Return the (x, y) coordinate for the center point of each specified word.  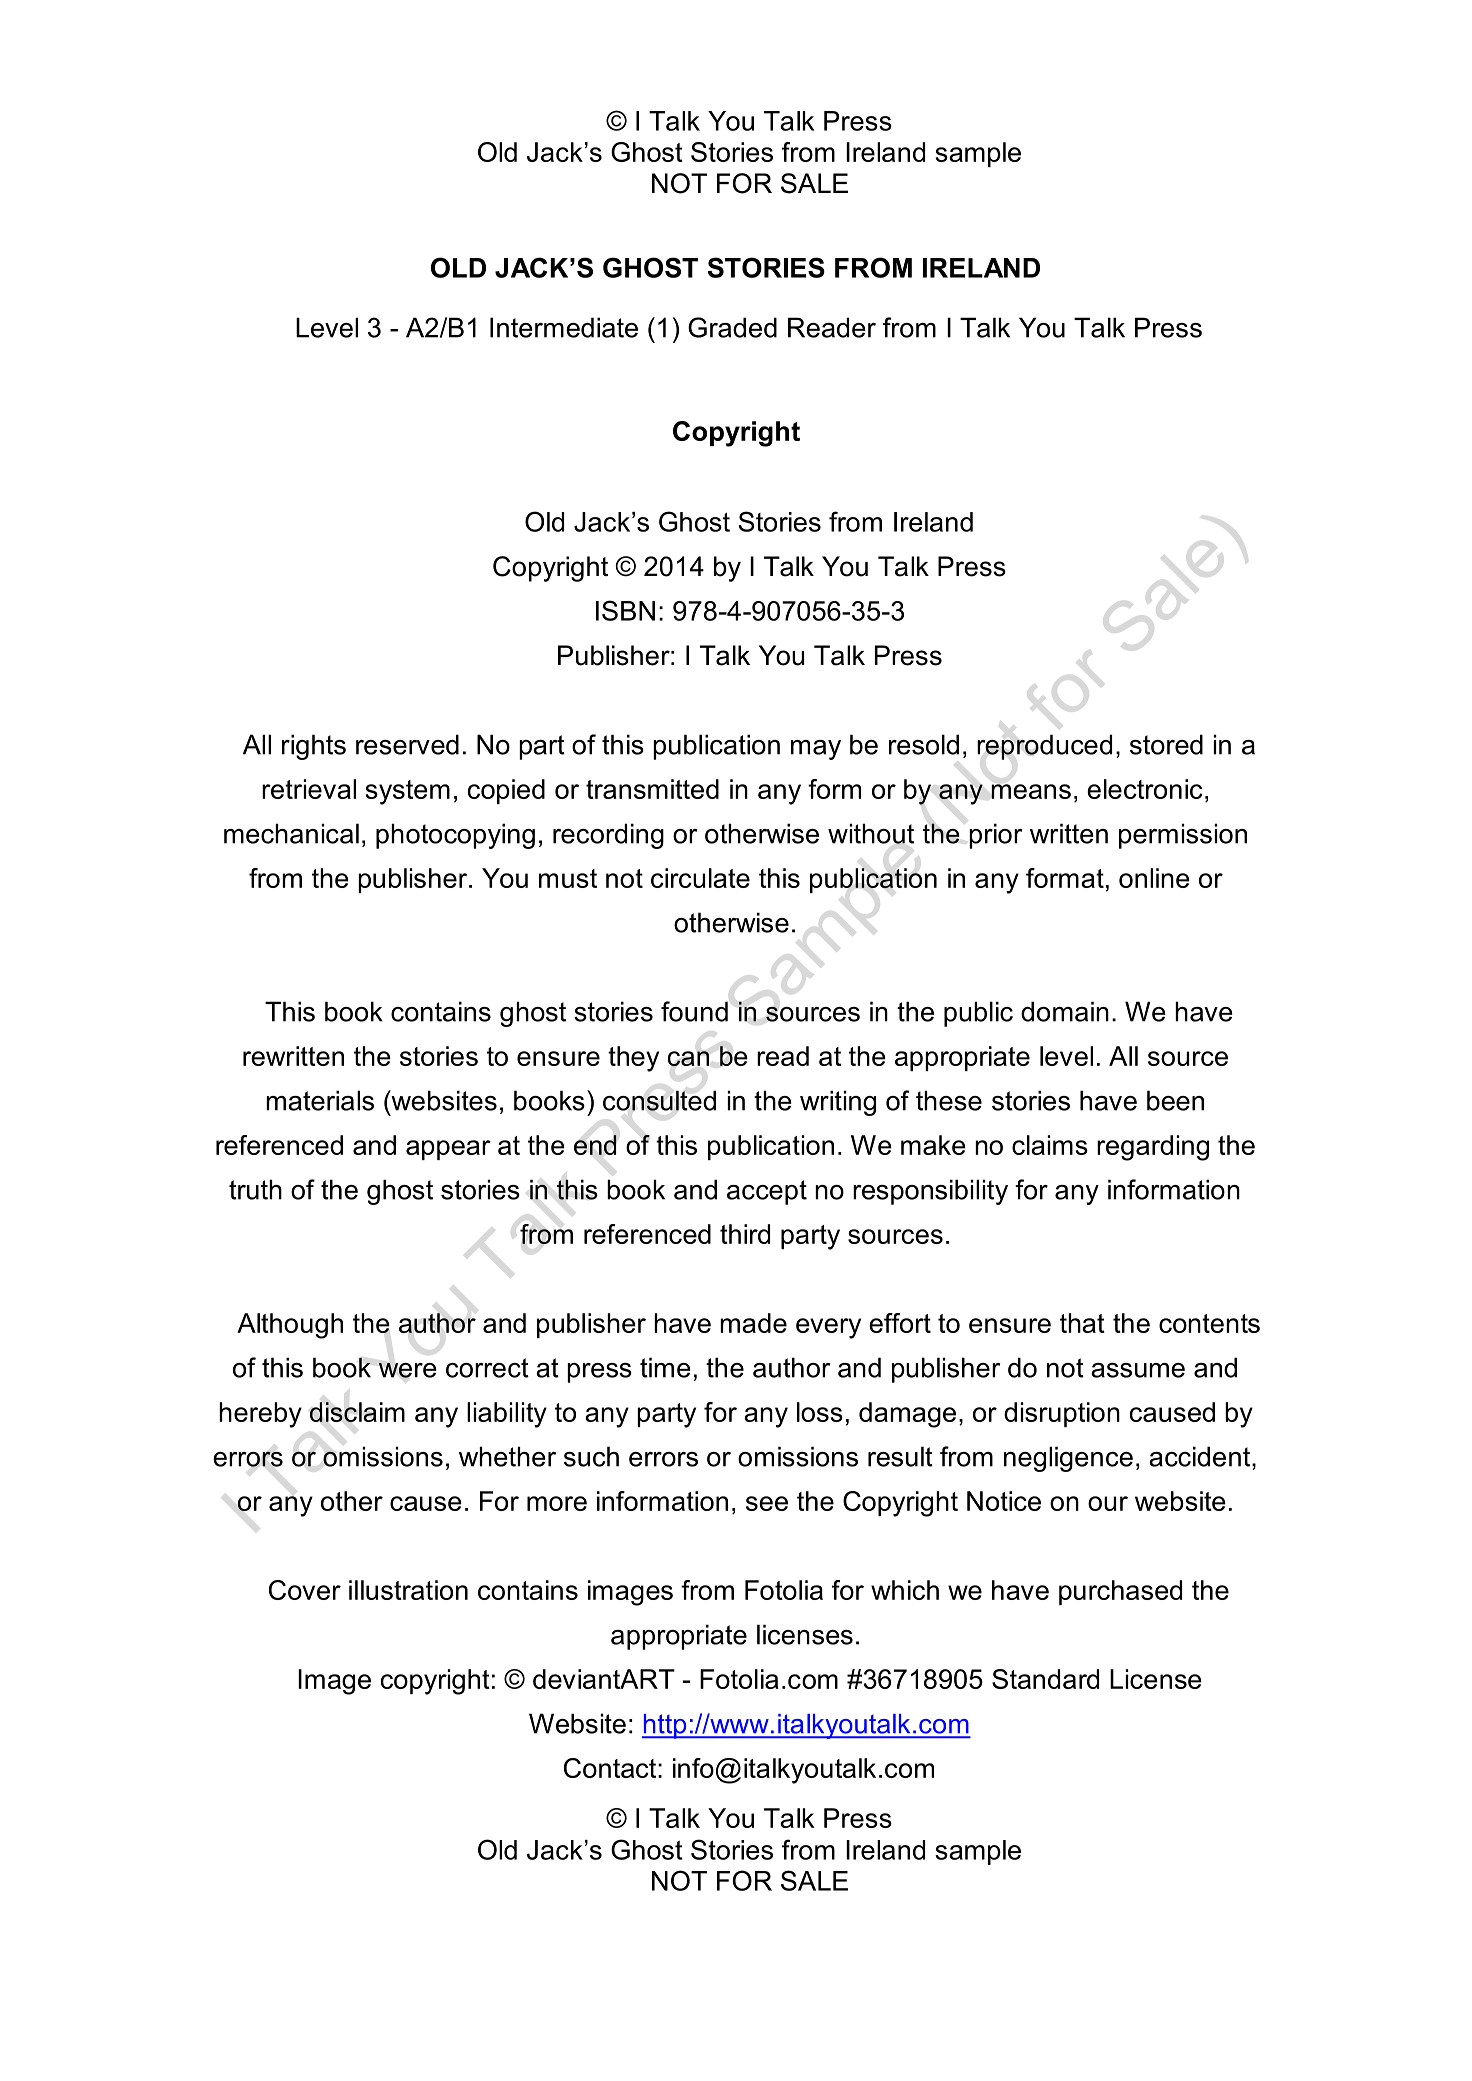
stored (1166, 744)
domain (1065, 1011)
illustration (408, 1590)
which (905, 1590)
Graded (732, 327)
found (694, 1011)
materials (320, 1100)
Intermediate (564, 327)
